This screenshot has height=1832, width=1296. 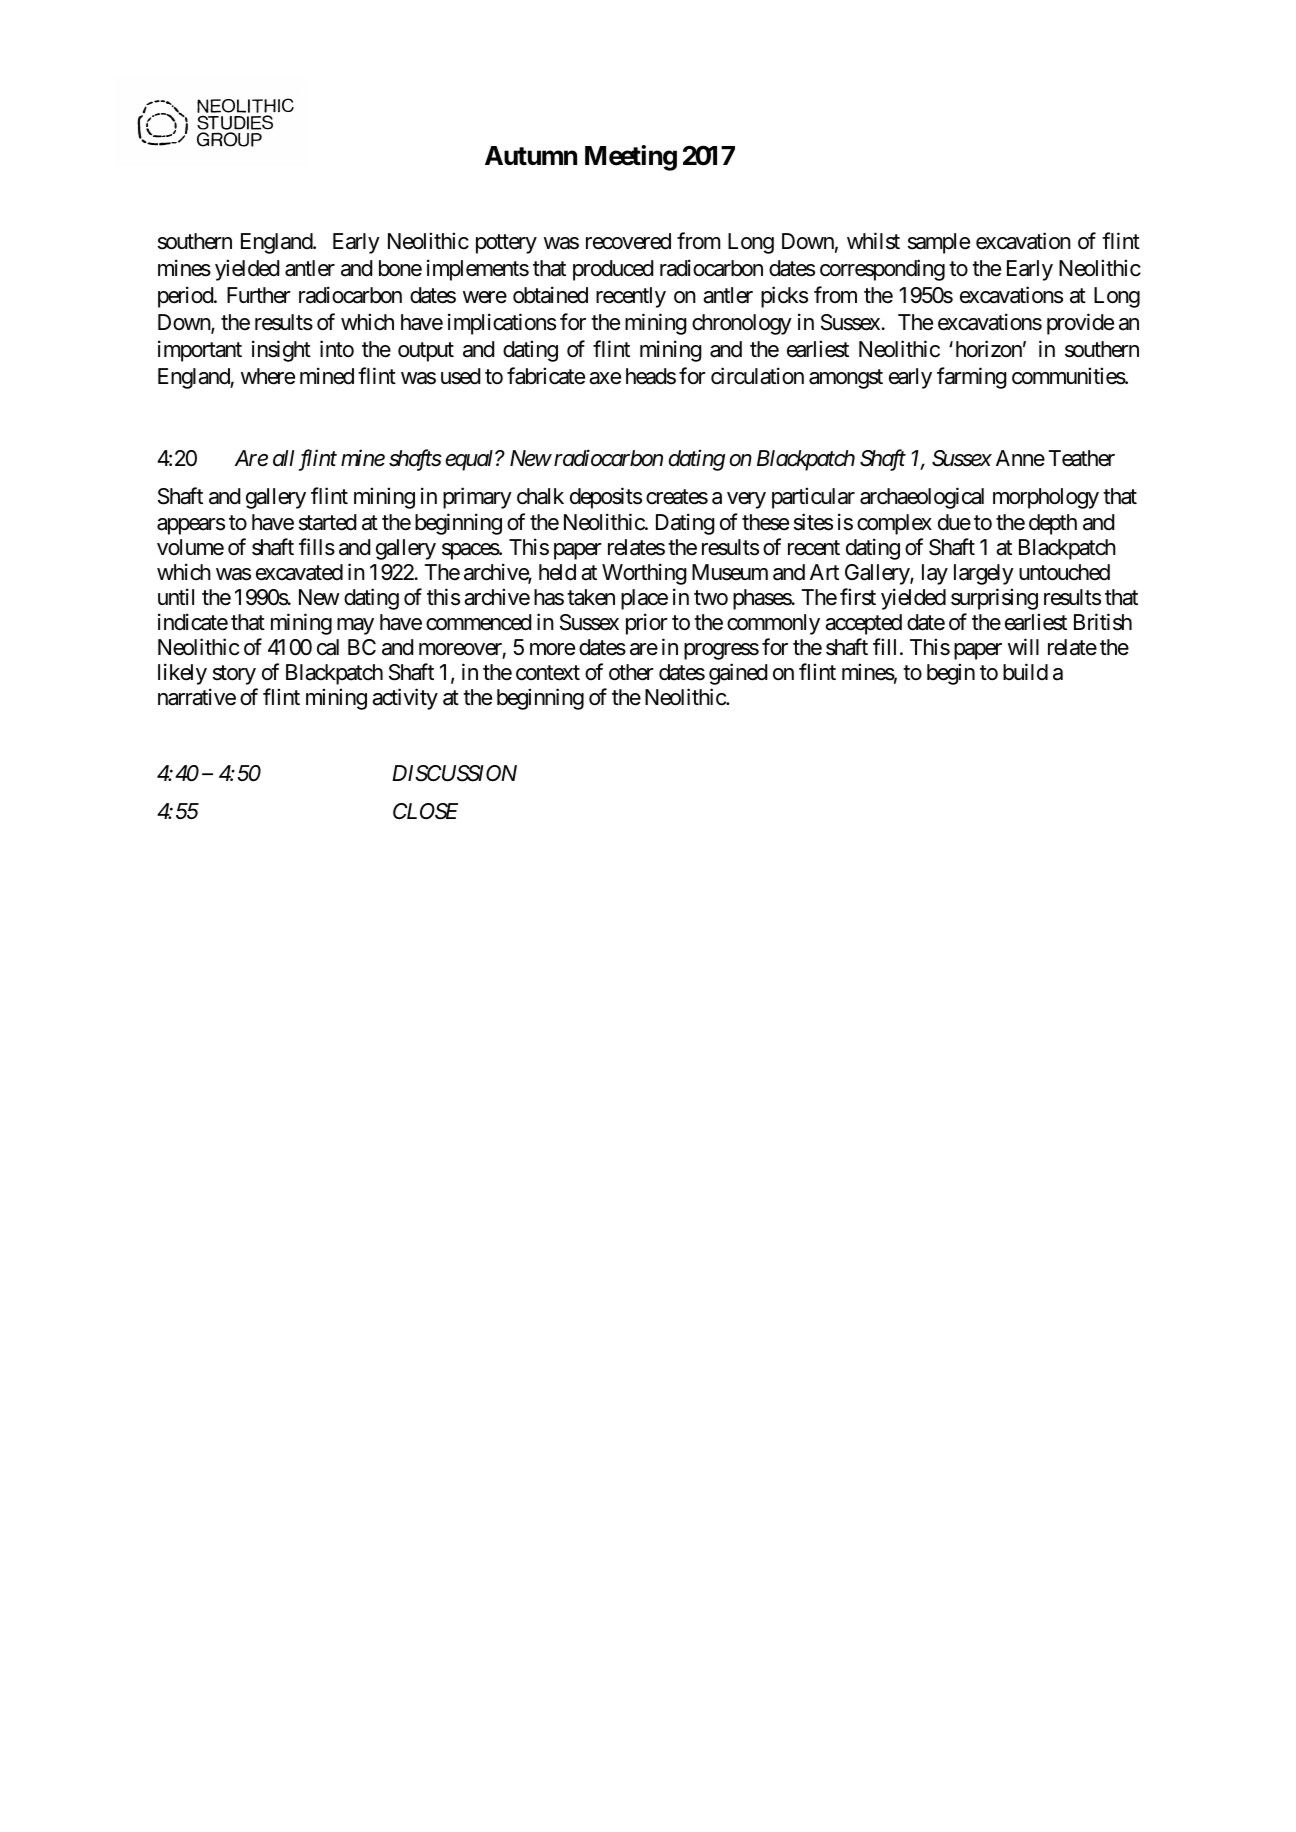 I want to click on chalk, so click(x=540, y=496).
